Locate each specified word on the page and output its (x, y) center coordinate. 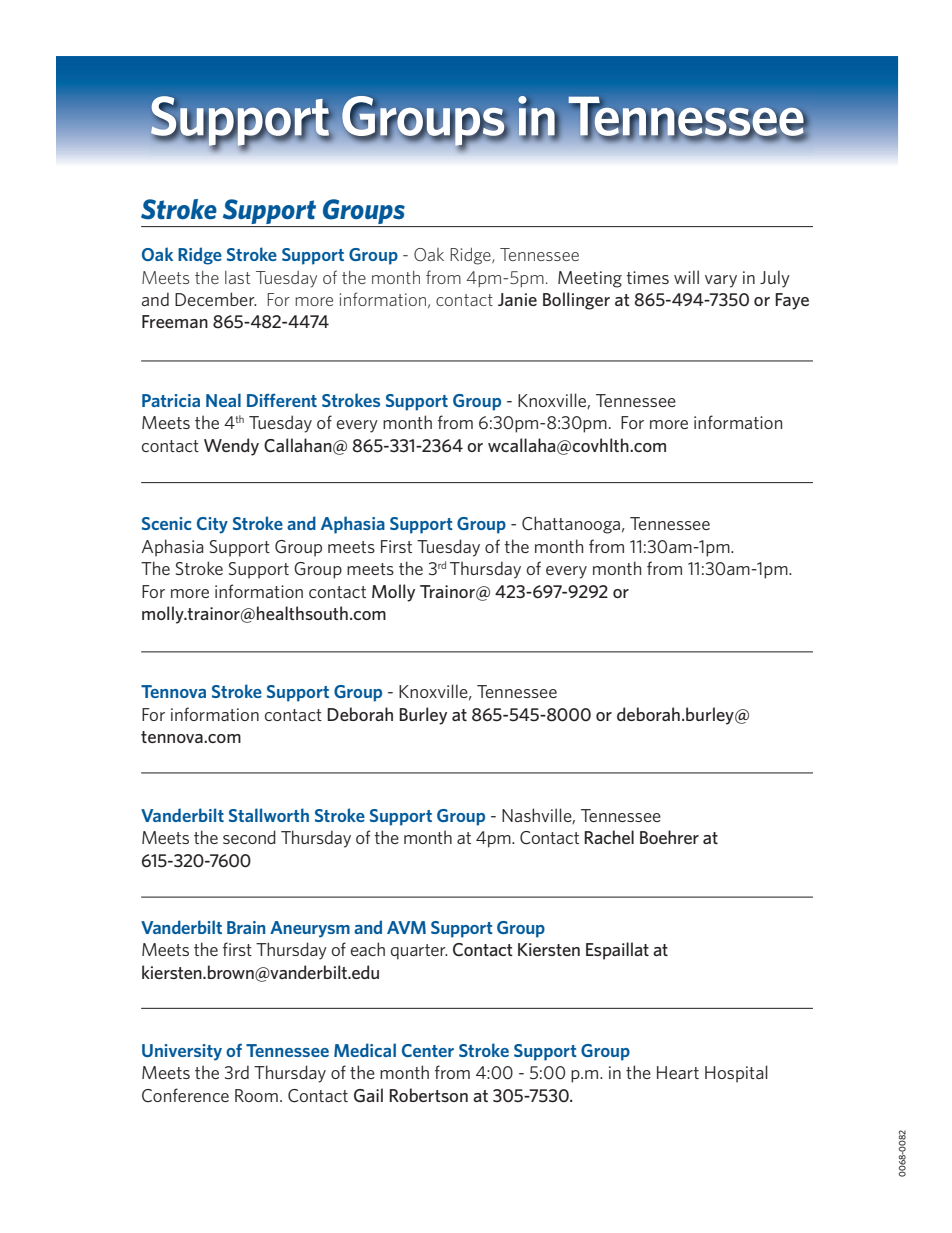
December (216, 299)
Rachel (609, 837)
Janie (517, 299)
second (249, 837)
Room (256, 1095)
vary (721, 281)
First (396, 546)
